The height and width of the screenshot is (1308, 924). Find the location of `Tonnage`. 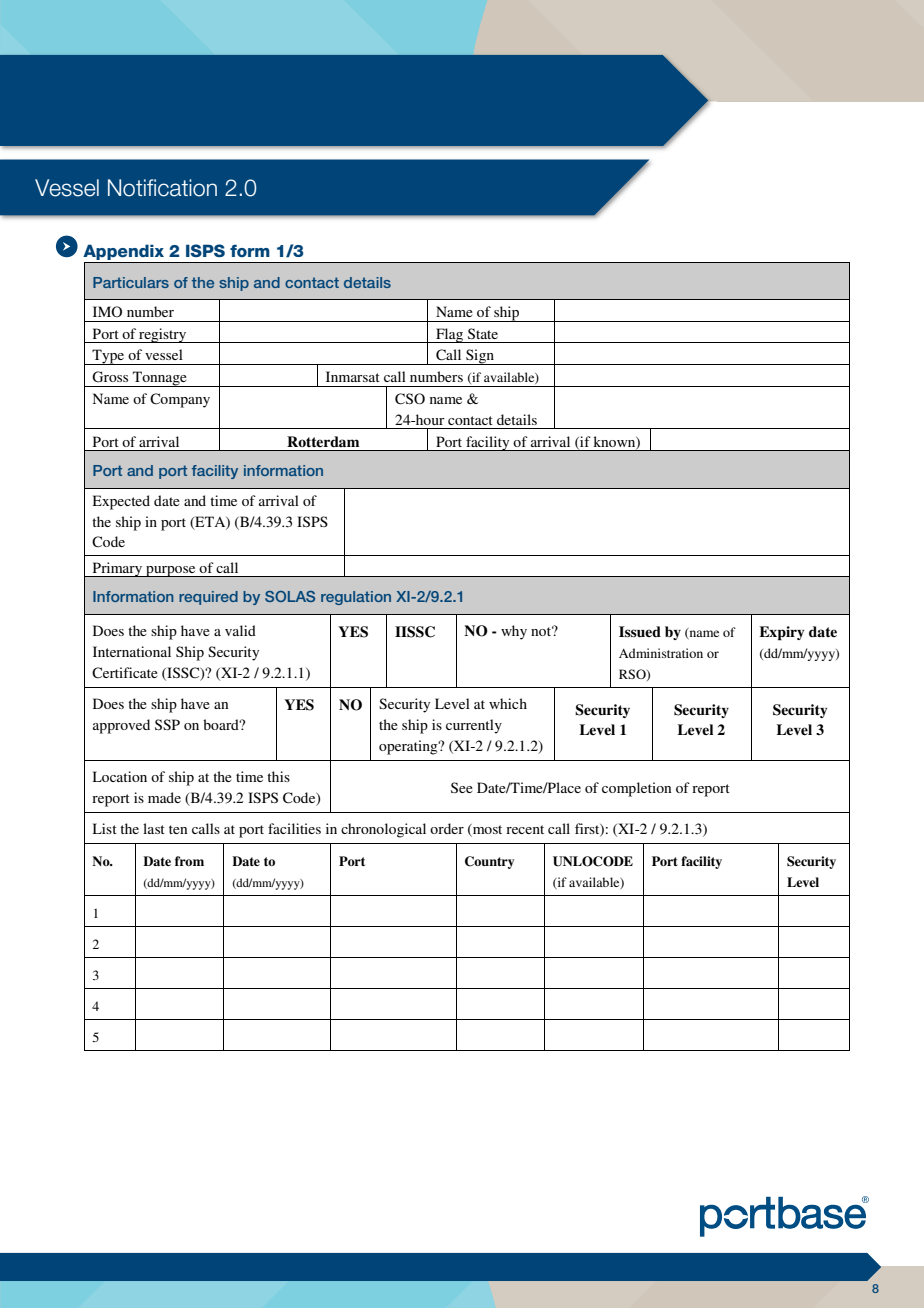

Tonnage is located at coordinates (159, 379).
